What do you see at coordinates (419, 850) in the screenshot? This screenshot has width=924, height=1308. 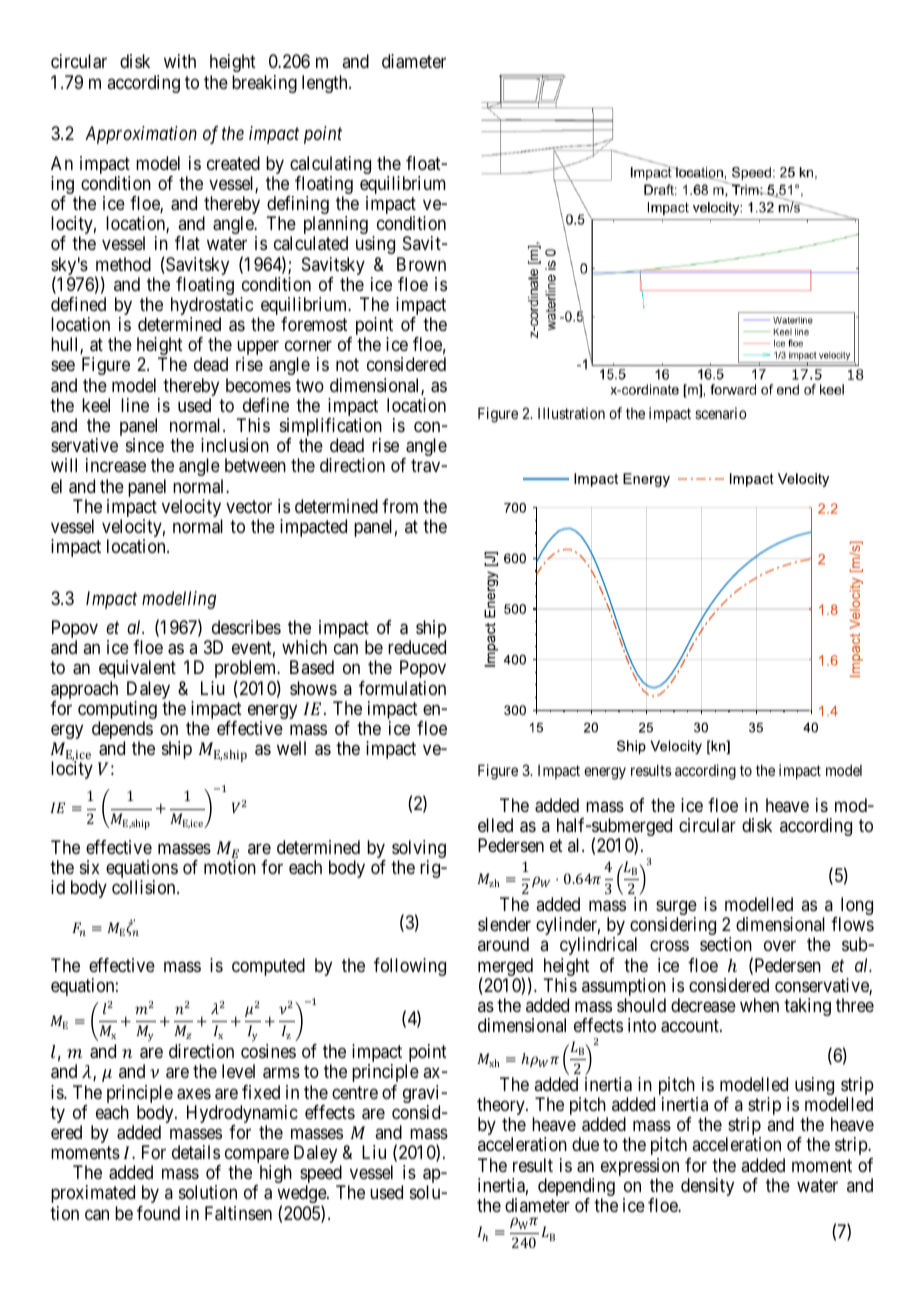 I see `solving` at bounding box center [419, 850].
